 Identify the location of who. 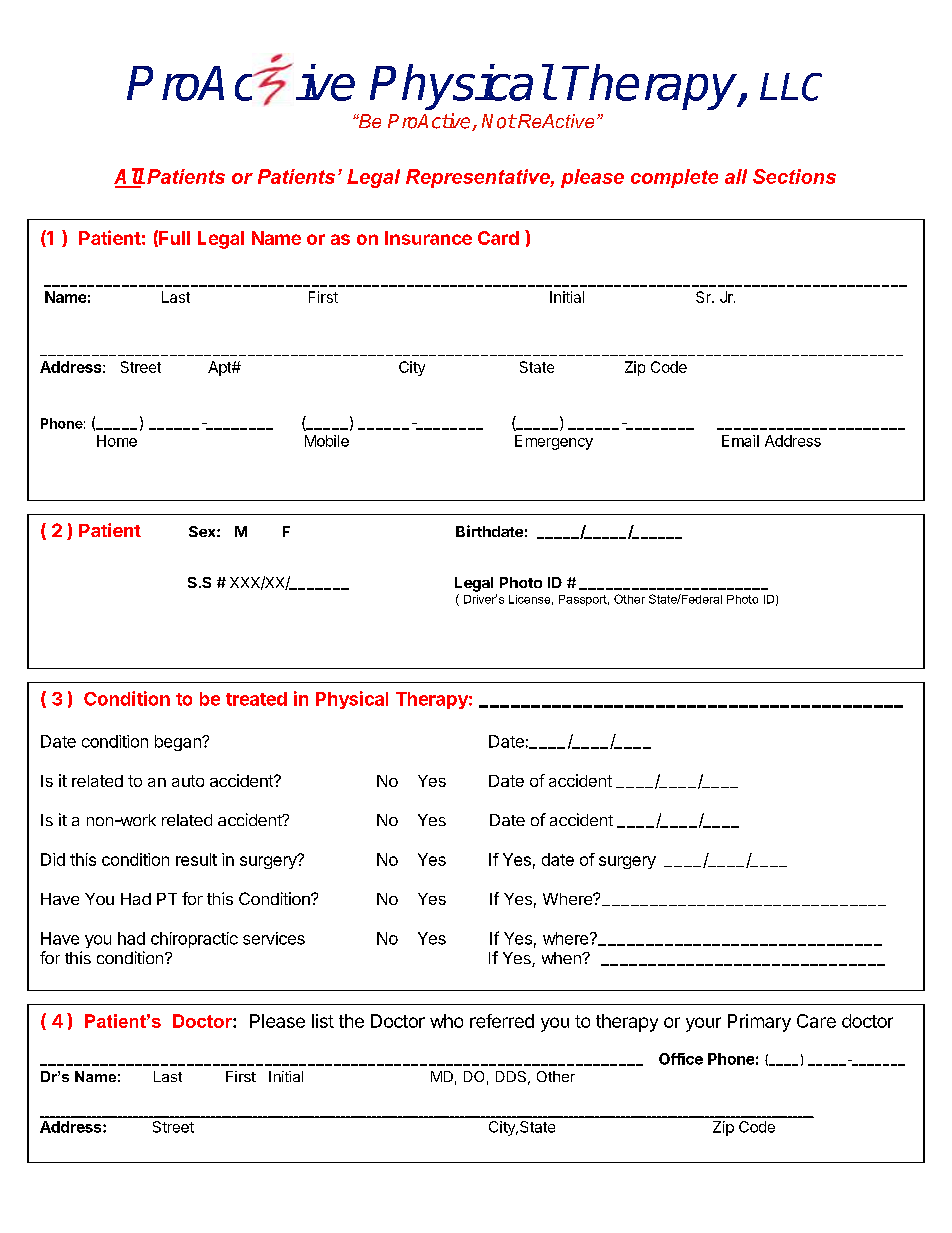
(446, 1021).
